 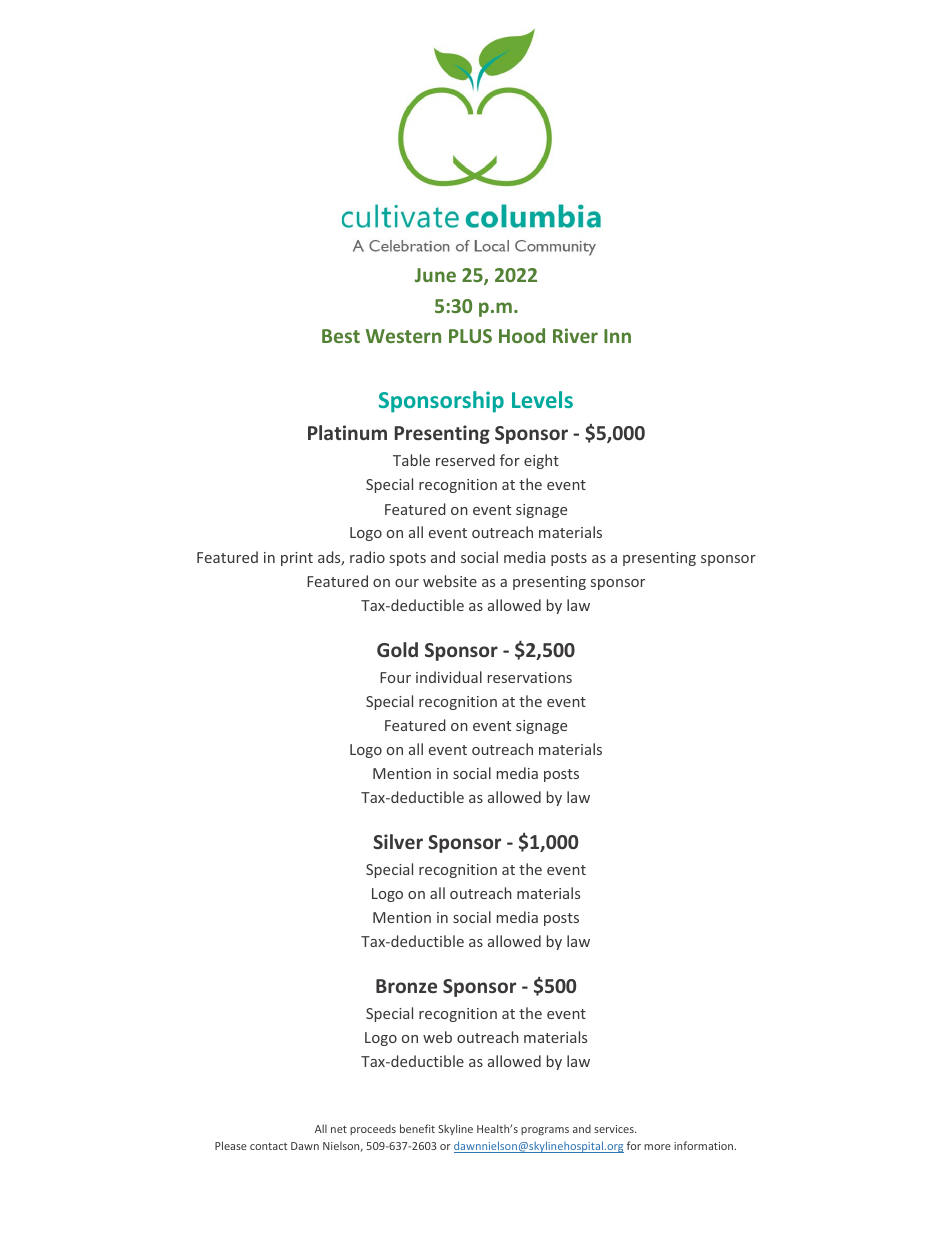 What do you see at coordinates (657, 1147) in the screenshot?
I see `more` at bounding box center [657, 1147].
